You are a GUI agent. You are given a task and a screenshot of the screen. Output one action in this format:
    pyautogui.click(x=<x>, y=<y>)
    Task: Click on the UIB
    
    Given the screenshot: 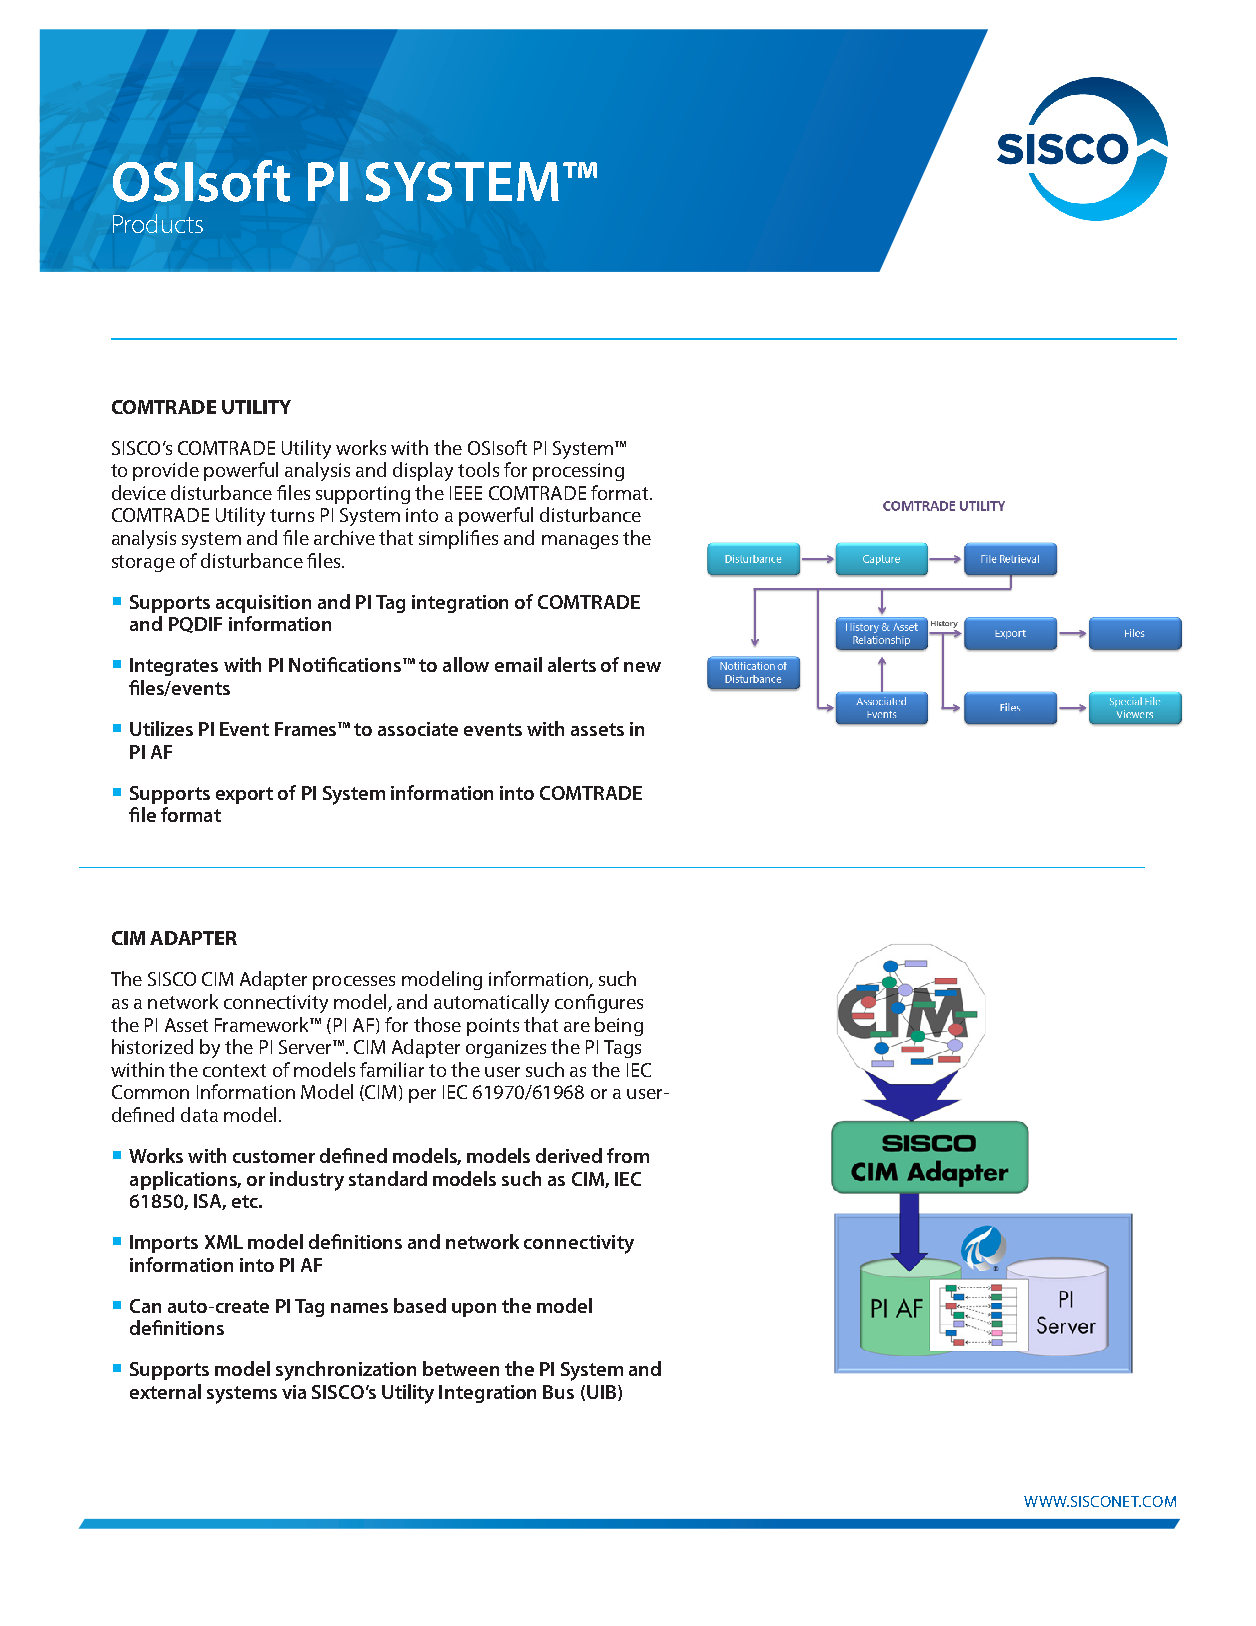 What is the action you would take?
    pyautogui.click(x=601, y=1392)
